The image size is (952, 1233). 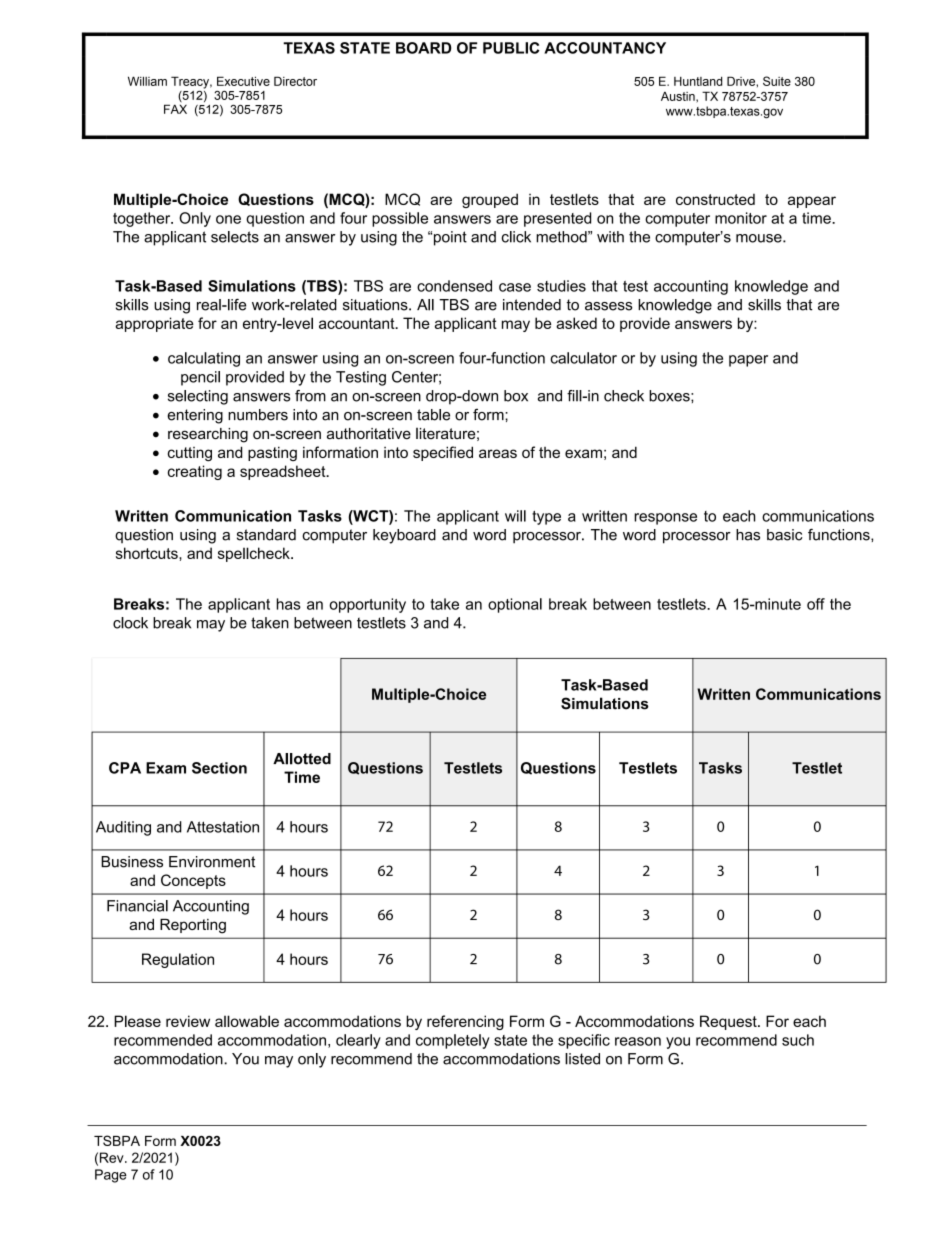 I want to click on paper, so click(x=748, y=361).
